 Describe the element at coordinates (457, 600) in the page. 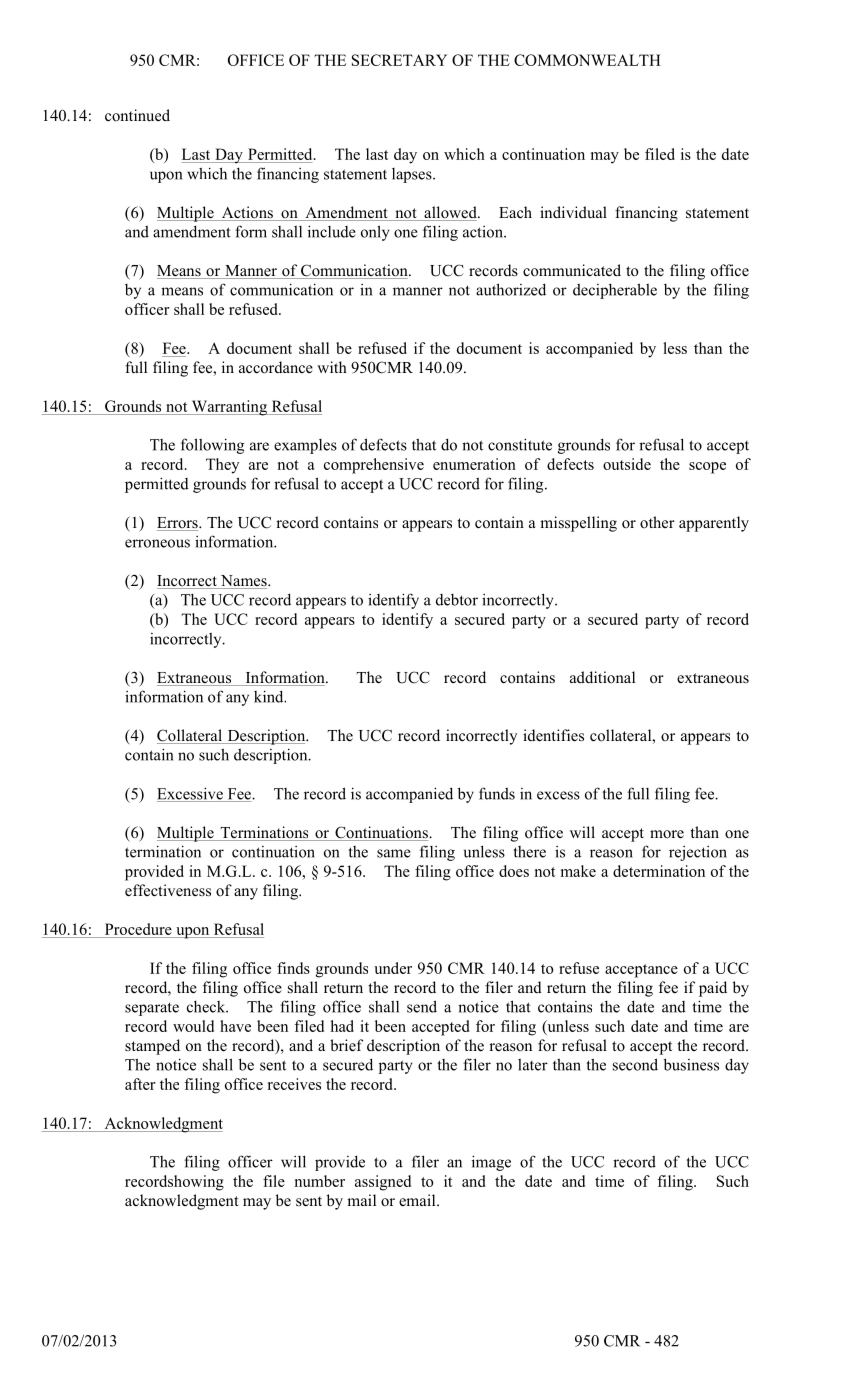

I see `debtor` at that location.
